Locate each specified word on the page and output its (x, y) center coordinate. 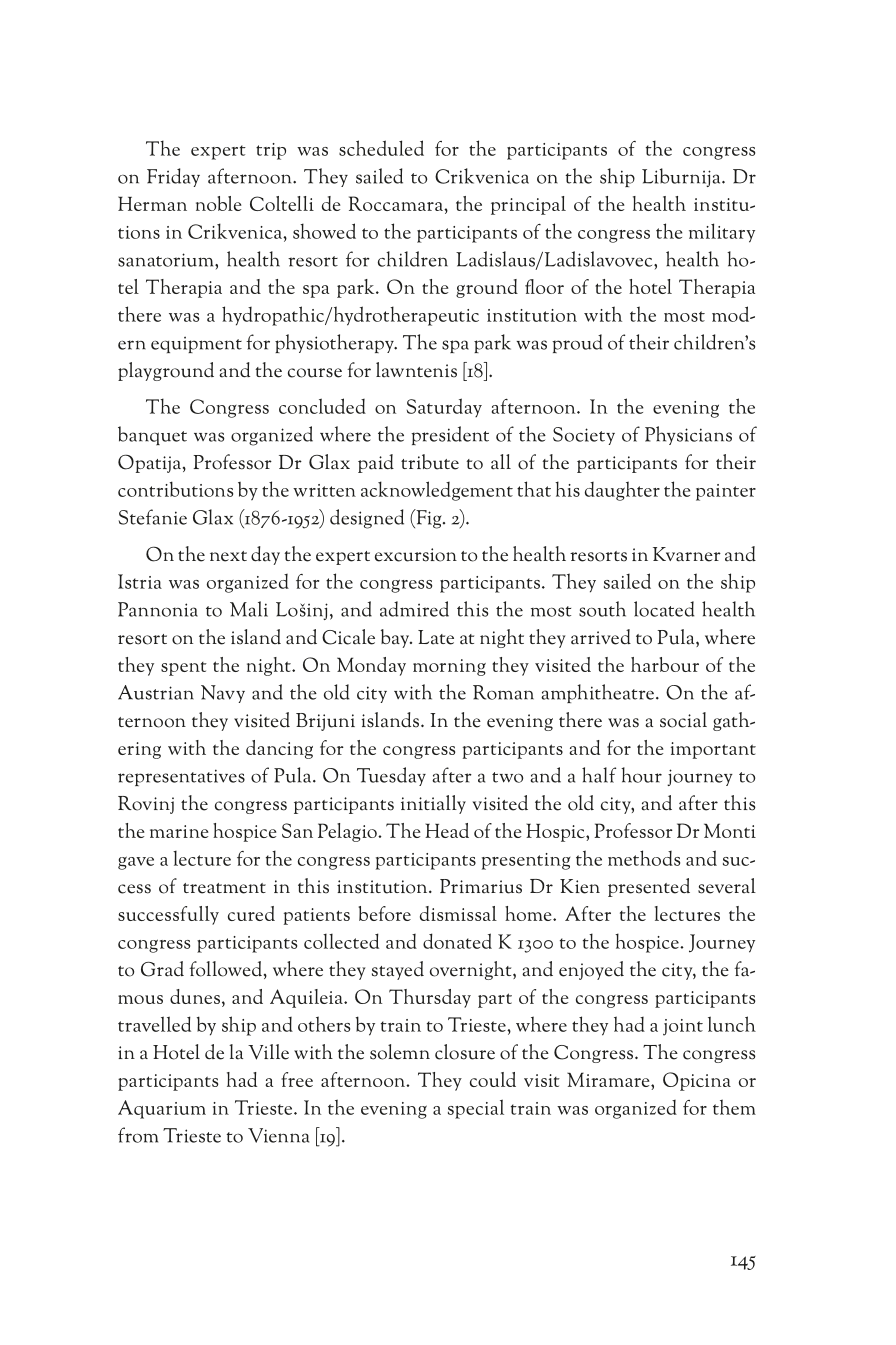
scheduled (381, 148)
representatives (181, 777)
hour (641, 775)
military (722, 233)
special (476, 1109)
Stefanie (153, 517)
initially (433, 804)
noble (219, 203)
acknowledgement (437, 491)
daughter (622, 491)
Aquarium (162, 1109)
